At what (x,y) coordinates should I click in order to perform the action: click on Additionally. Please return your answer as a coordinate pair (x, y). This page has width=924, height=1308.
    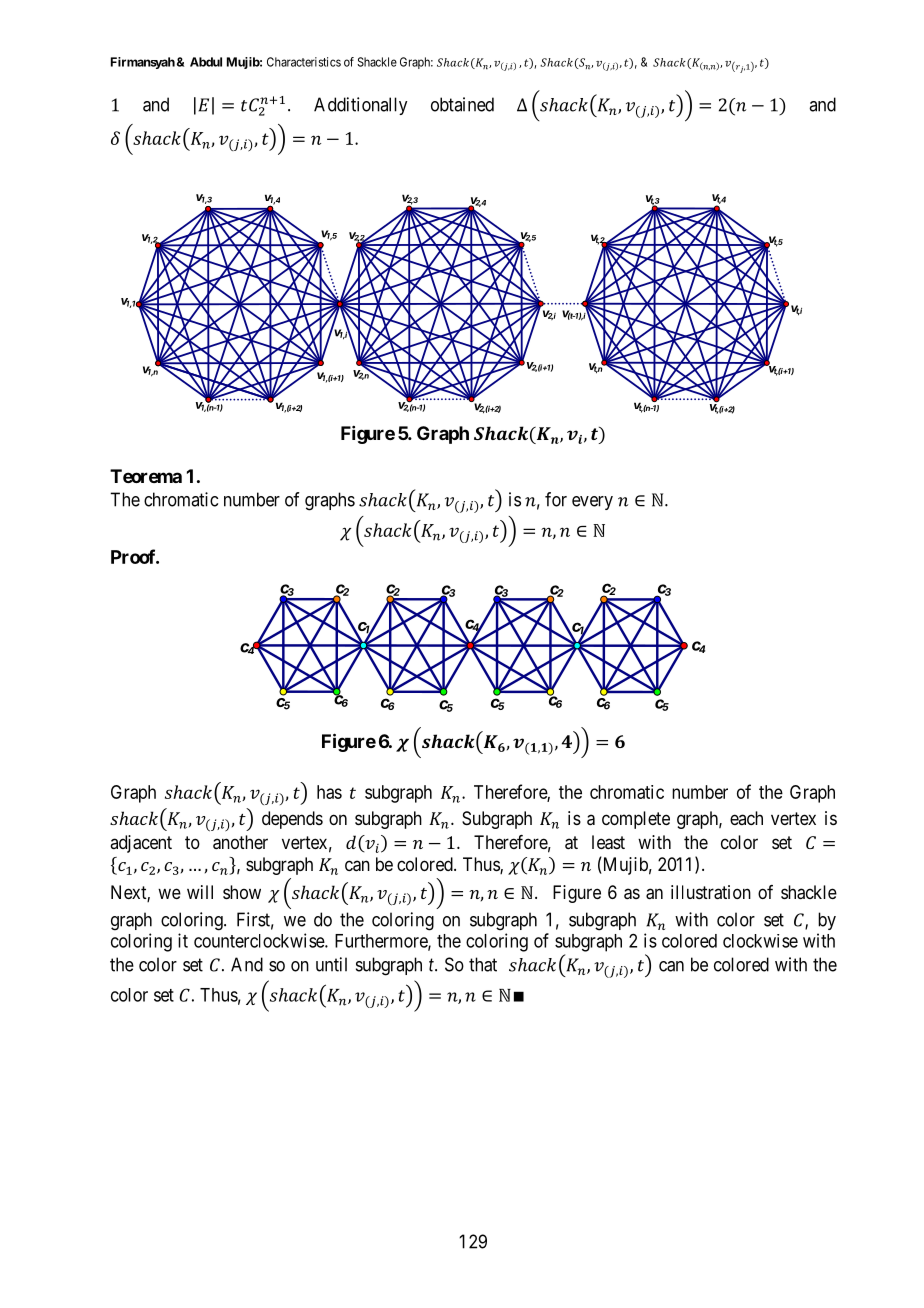
    Looking at the image, I should click on (360, 106).
